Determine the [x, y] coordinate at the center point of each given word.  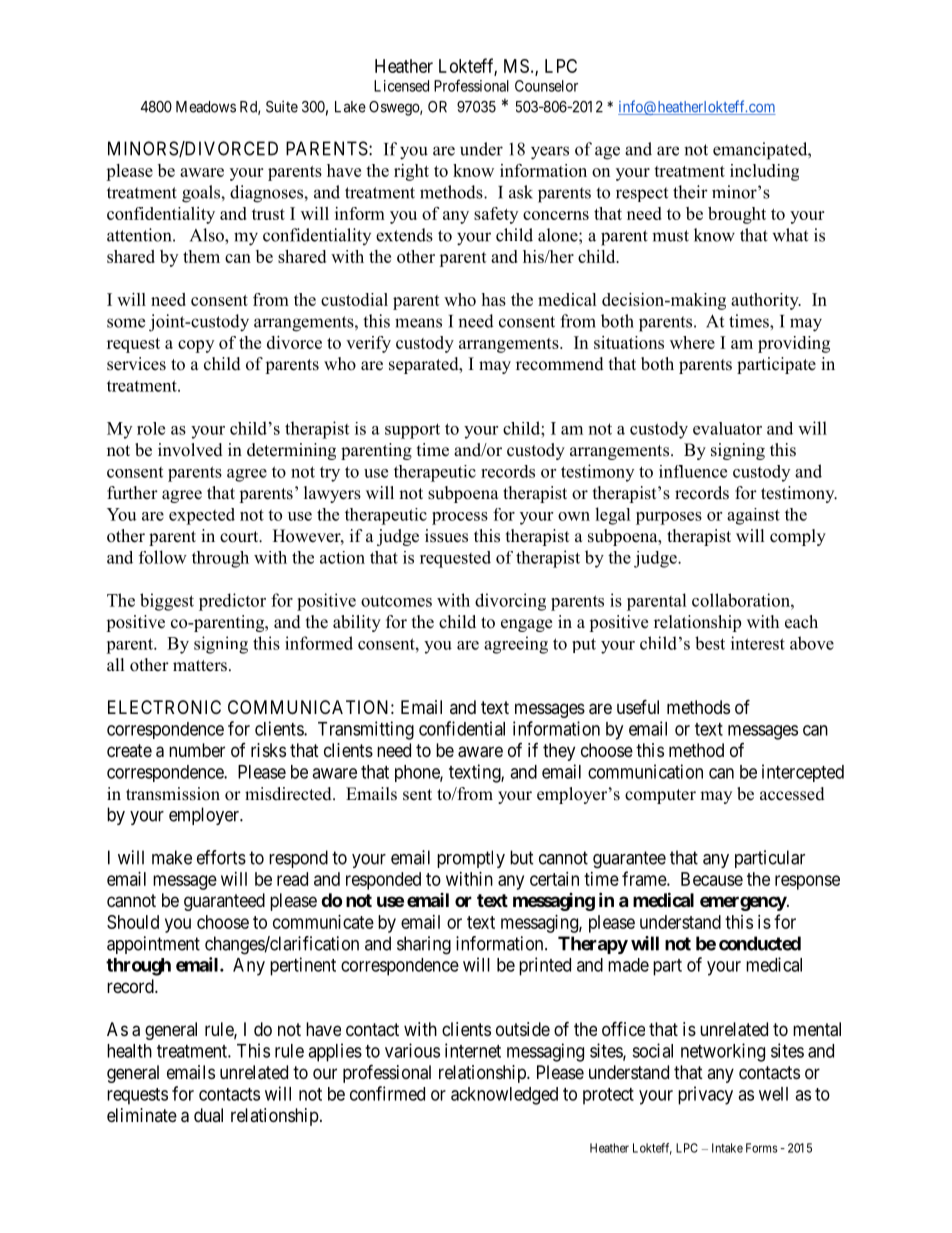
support [412, 431]
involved [190, 450]
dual [208, 1115]
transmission [173, 794]
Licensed [401, 86]
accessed [792, 794]
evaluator [727, 428]
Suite [282, 106]
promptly [471, 859]
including [764, 172]
